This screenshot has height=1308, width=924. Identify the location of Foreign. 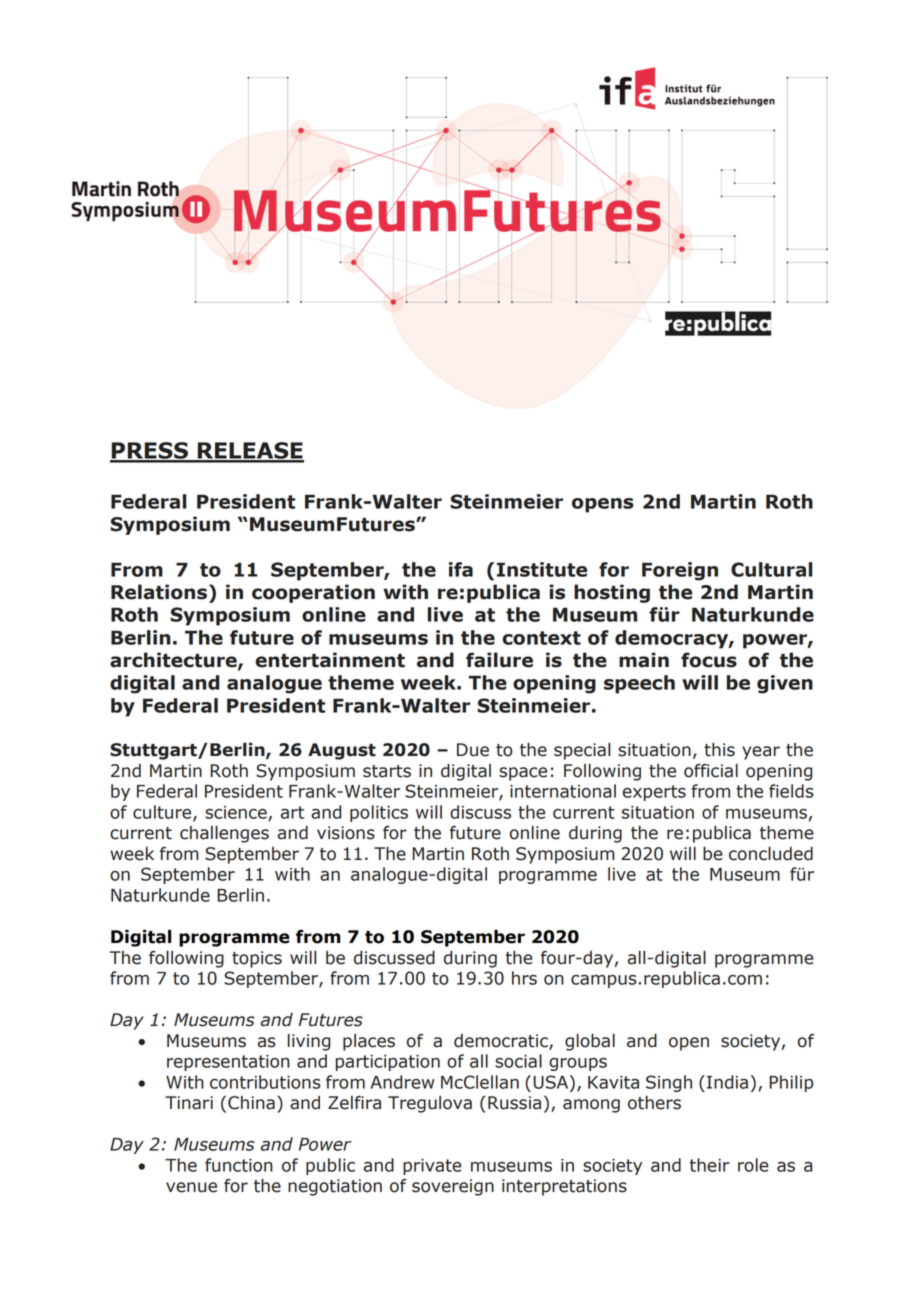
(680, 571).
